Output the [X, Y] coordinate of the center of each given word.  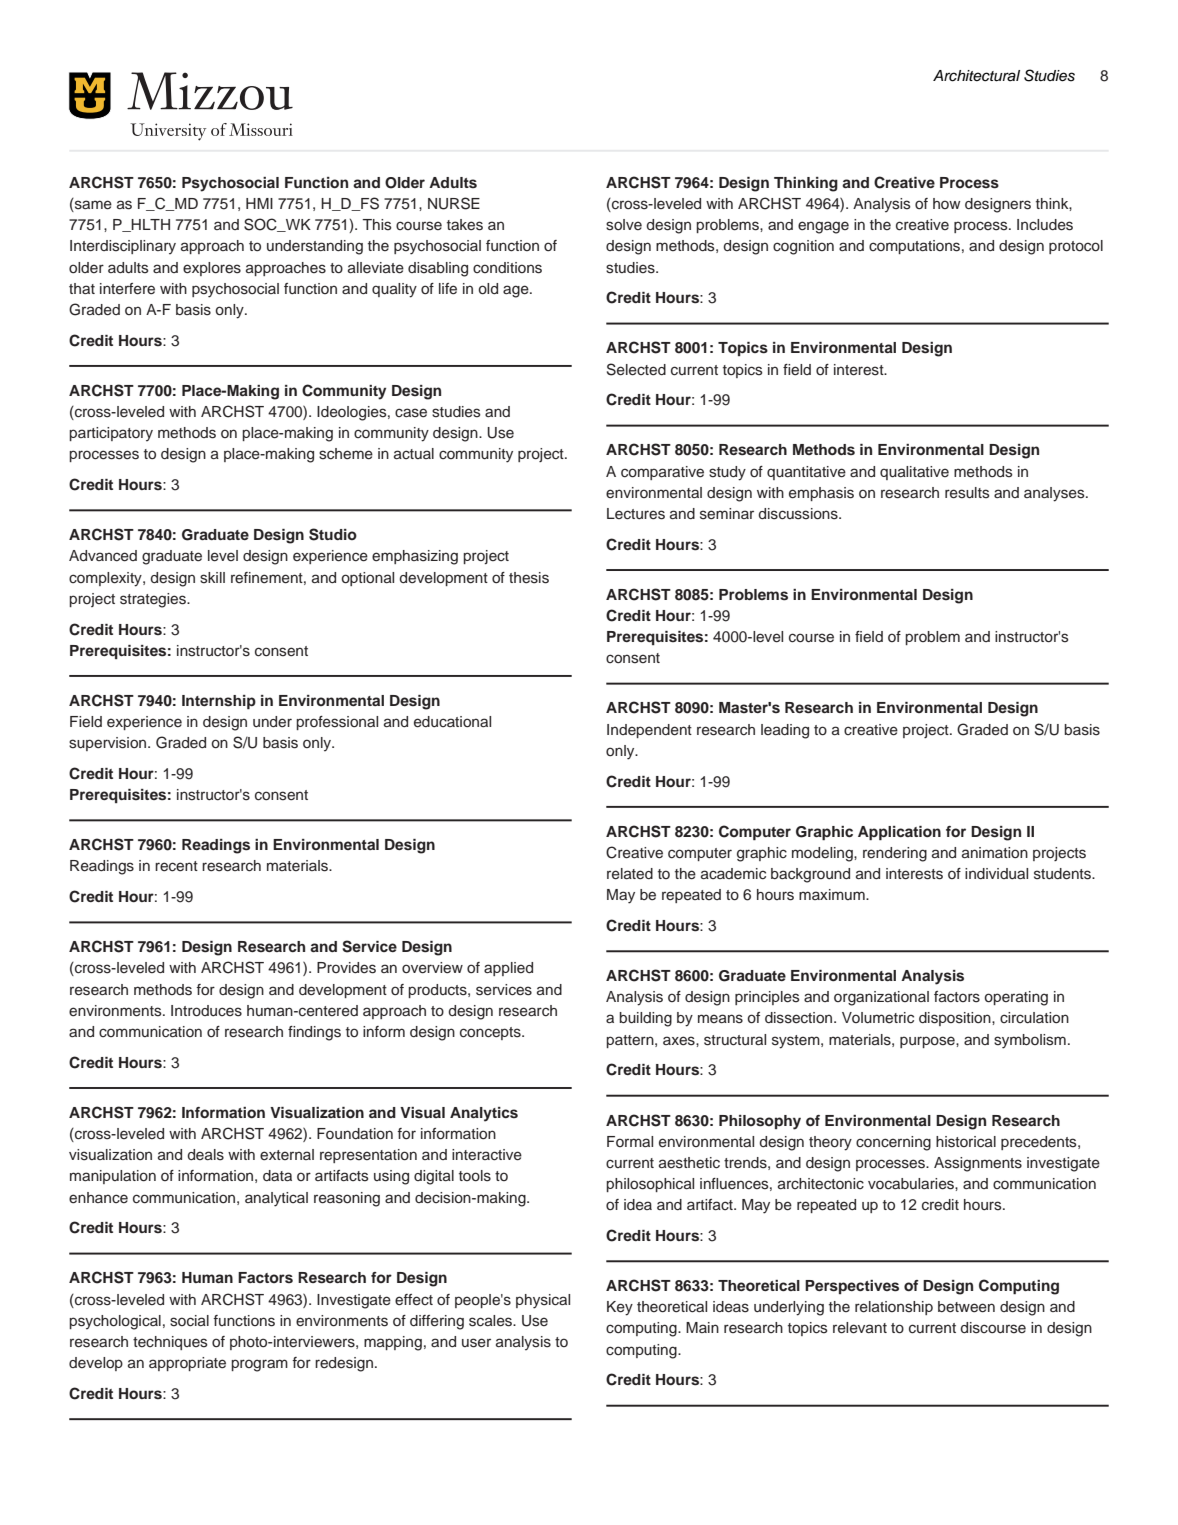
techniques [170, 1343]
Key [620, 1308]
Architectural [976, 76]
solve [624, 225]
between [966, 1307]
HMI [259, 203]
